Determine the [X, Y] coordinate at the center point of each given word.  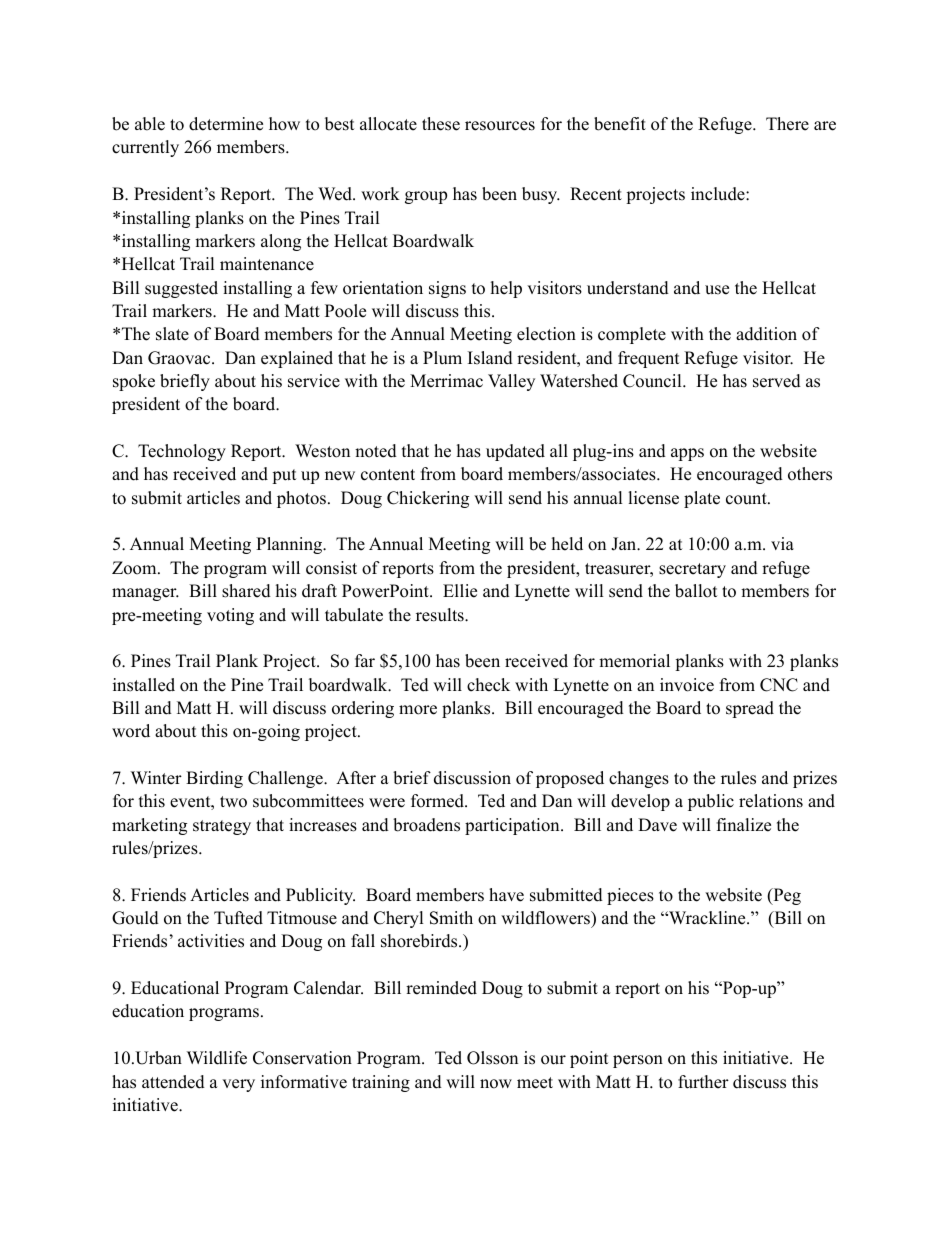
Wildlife [217, 1058]
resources [500, 126]
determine [226, 124]
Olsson [492, 1058]
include [719, 194]
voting [230, 616]
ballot [696, 591]
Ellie [460, 591]
